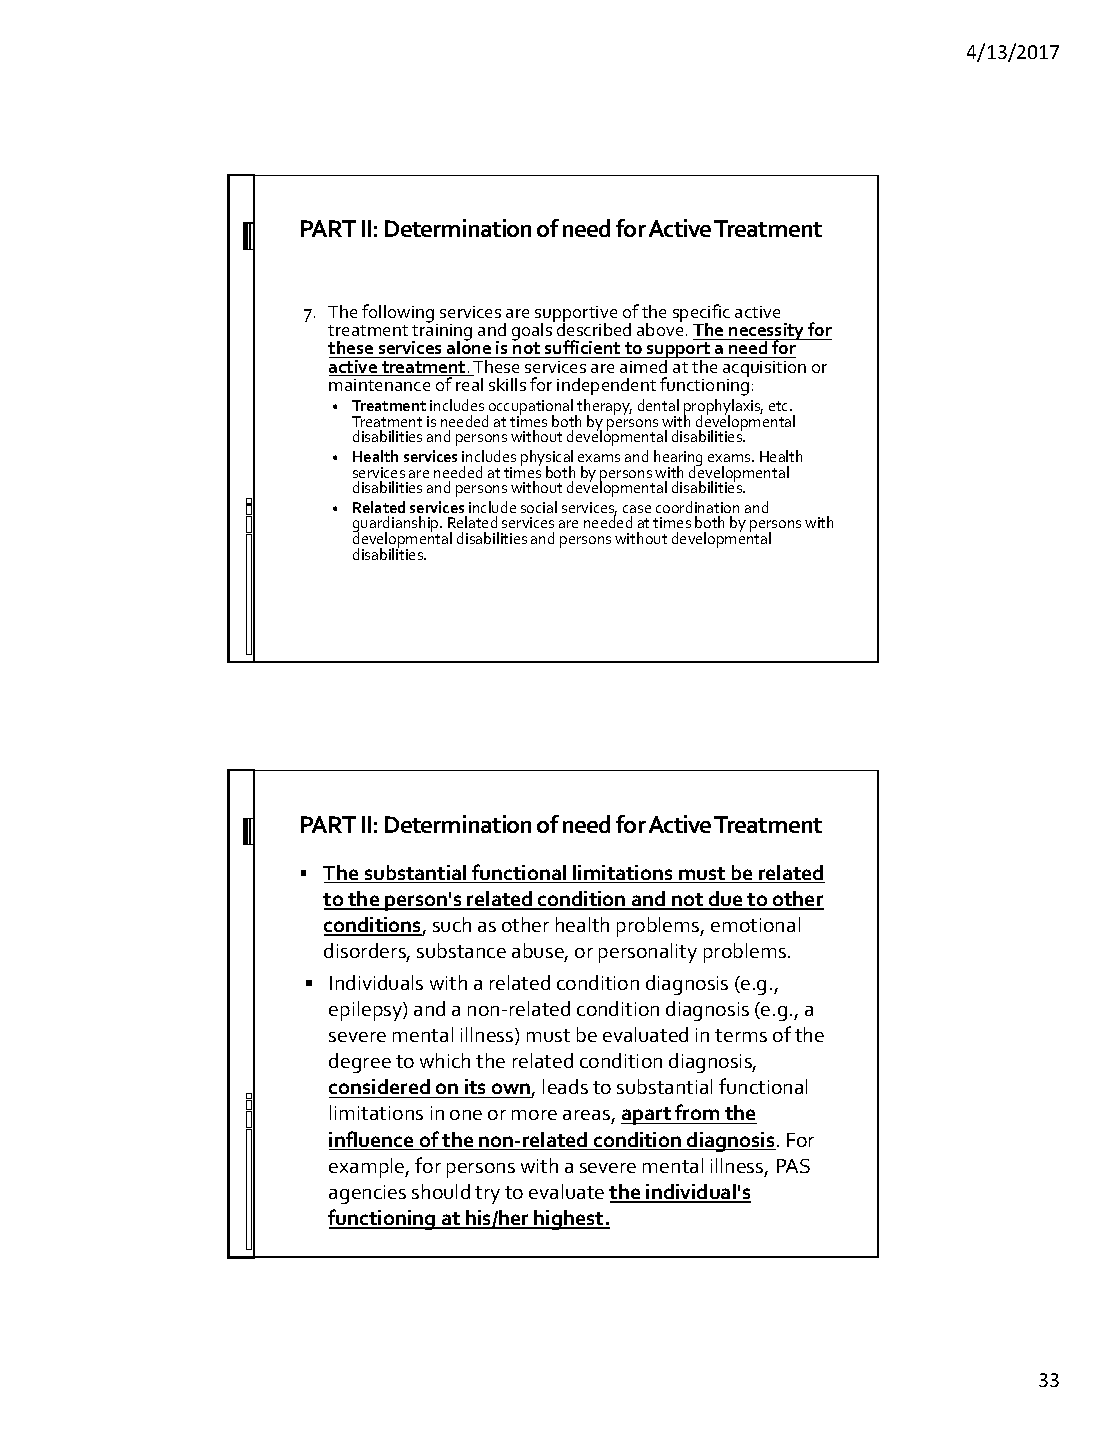  Describe the element at coordinates (452, 924) in the image. I see `such` at that location.
